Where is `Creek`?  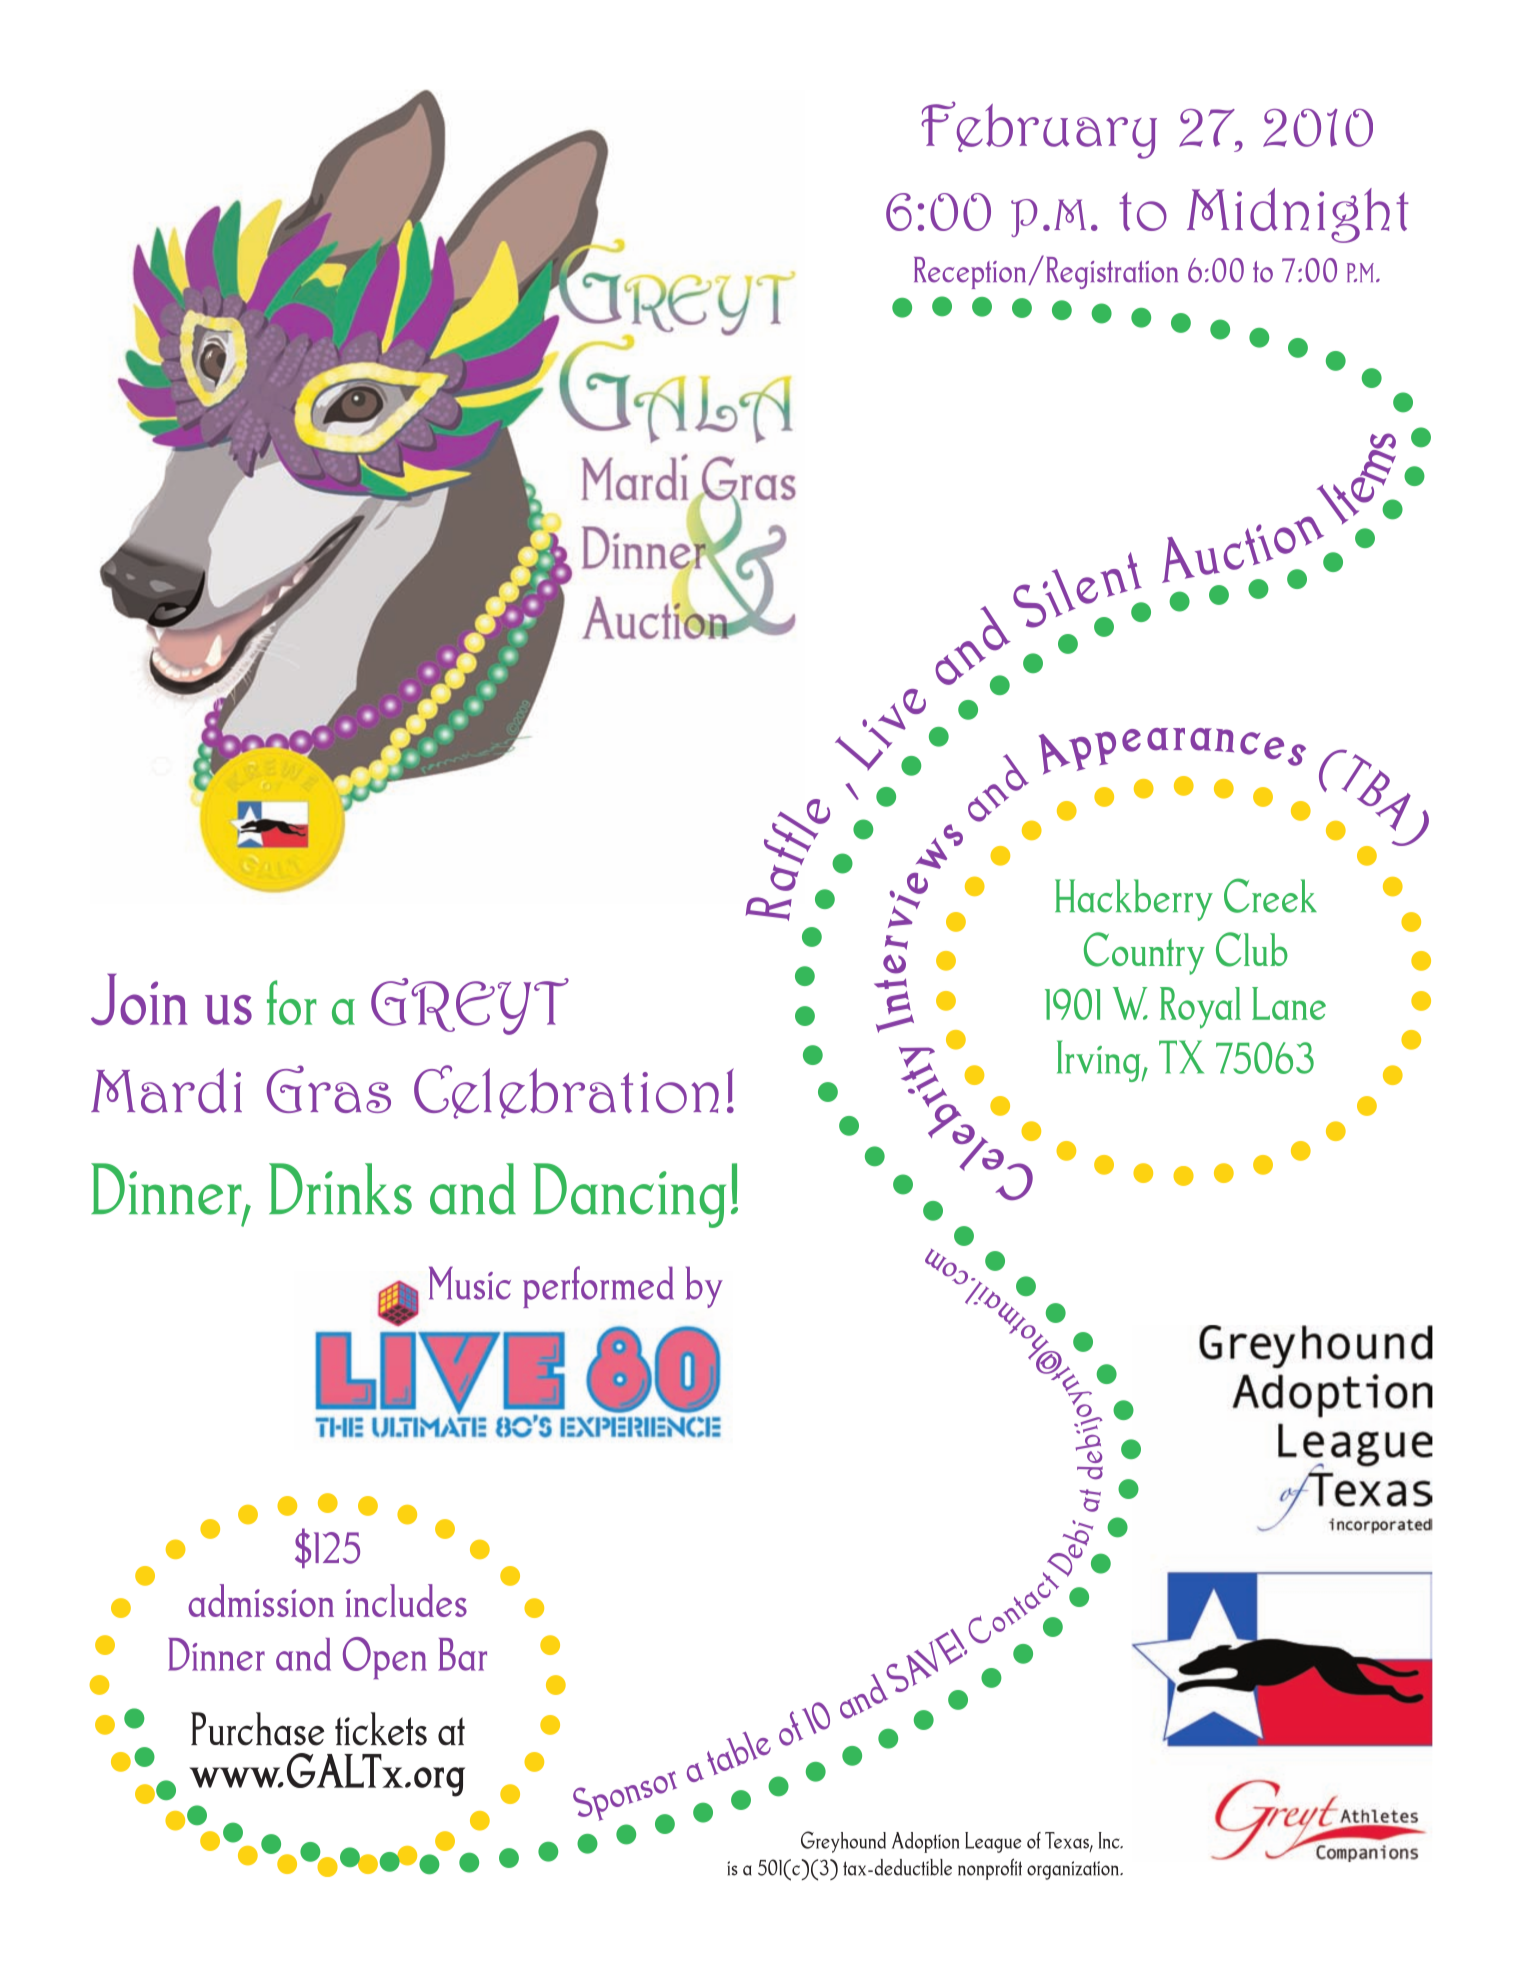
Creek is located at coordinates (1270, 895).
